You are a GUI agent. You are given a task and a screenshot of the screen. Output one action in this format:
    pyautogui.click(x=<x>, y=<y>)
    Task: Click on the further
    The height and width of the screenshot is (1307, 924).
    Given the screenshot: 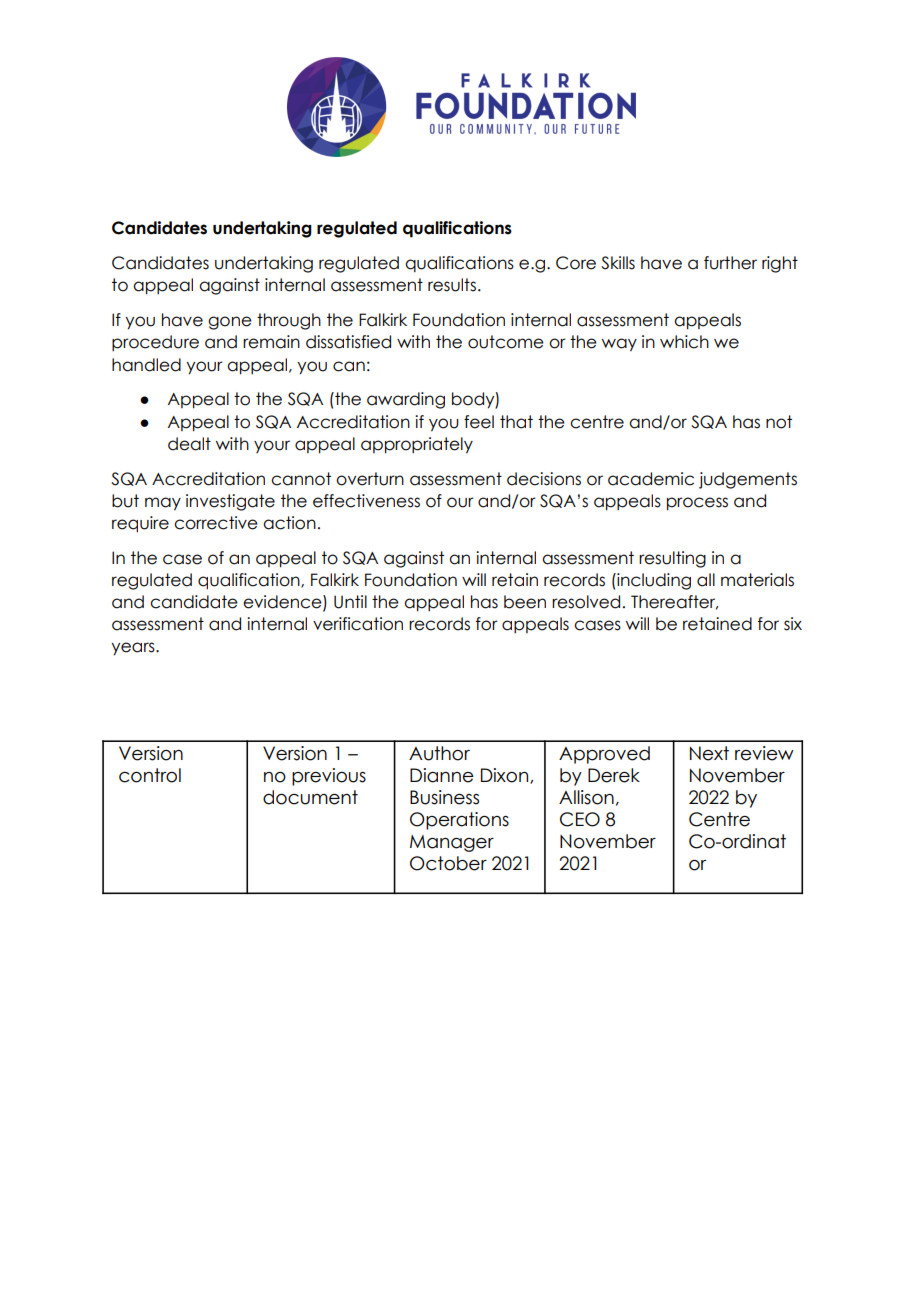 What is the action you would take?
    pyautogui.click(x=730, y=263)
